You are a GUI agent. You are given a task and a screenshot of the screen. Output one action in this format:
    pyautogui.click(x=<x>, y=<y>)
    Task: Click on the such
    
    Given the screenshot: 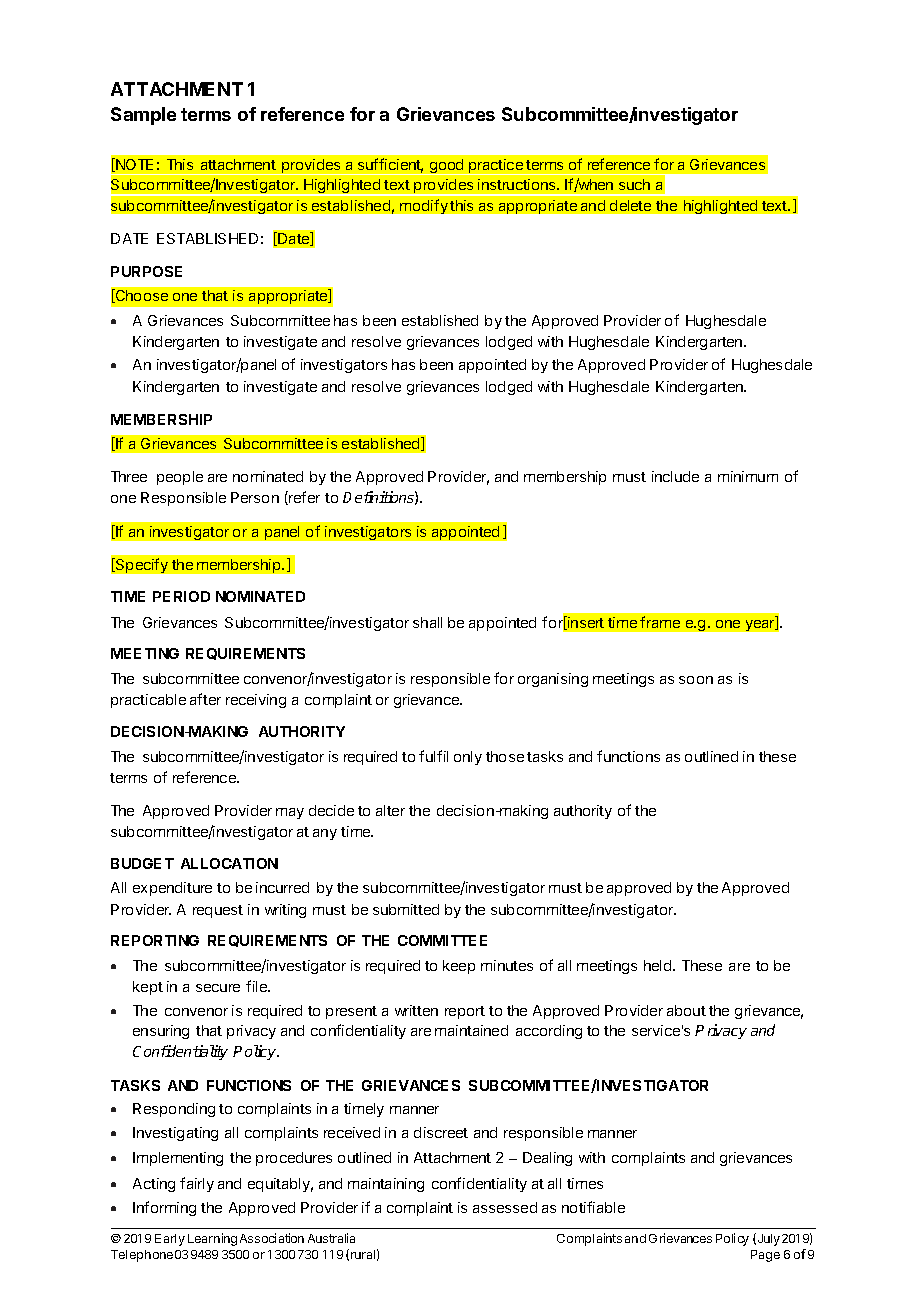 What is the action you would take?
    pyautogui.click(x=634, y=184)
